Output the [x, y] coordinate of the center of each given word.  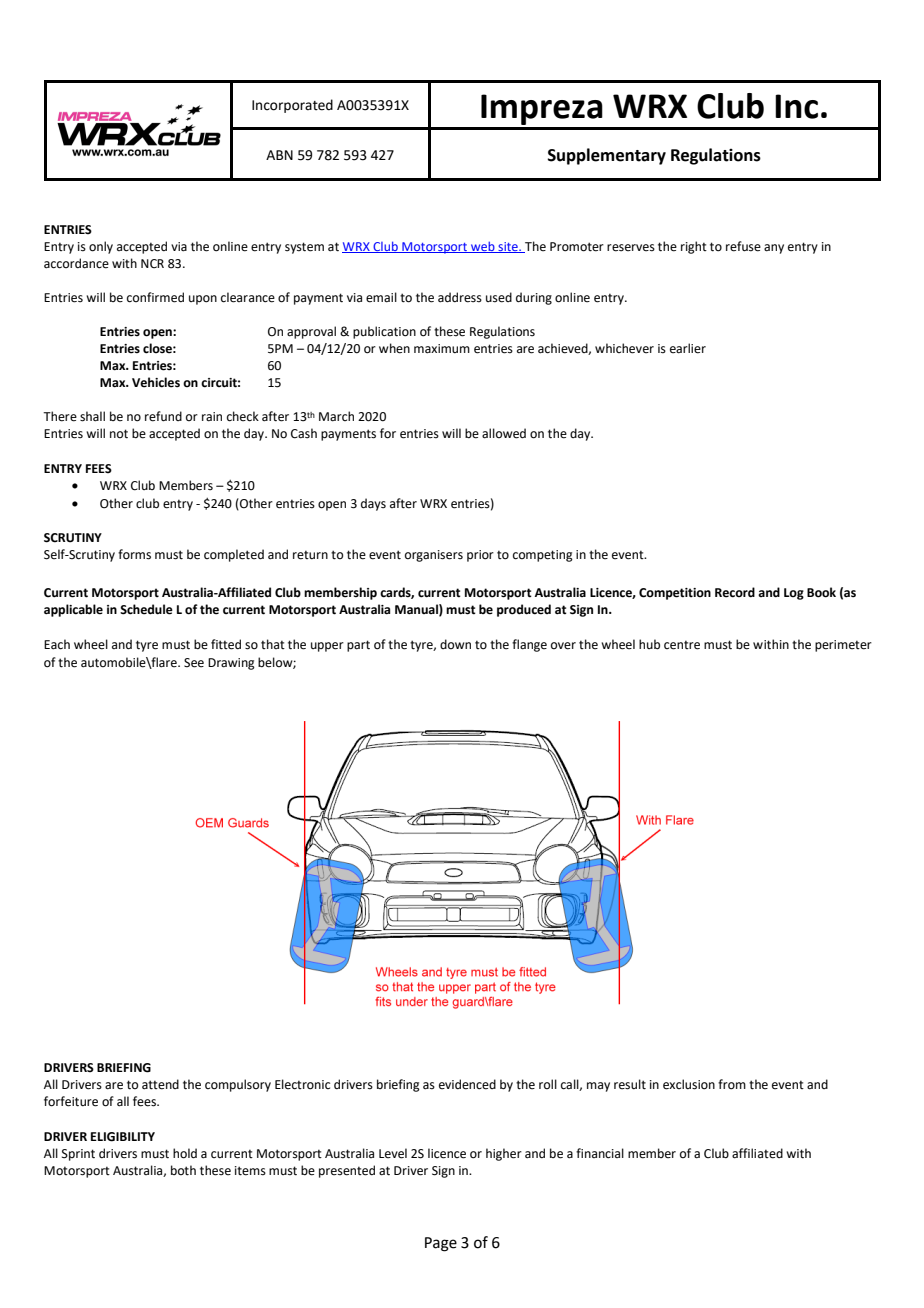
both [183, 1170]
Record [735, 592]
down [455, 644]
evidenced [467, 1084]
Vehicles [156, 382]
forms [134, 554]
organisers [434, 556]
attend [160, 1084]
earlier [688, 348]
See [194, 663]
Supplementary [607, 156]
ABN [279, 155]
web [483, 247]
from [732, 1084]
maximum [442, 349]
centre [682, 645]
